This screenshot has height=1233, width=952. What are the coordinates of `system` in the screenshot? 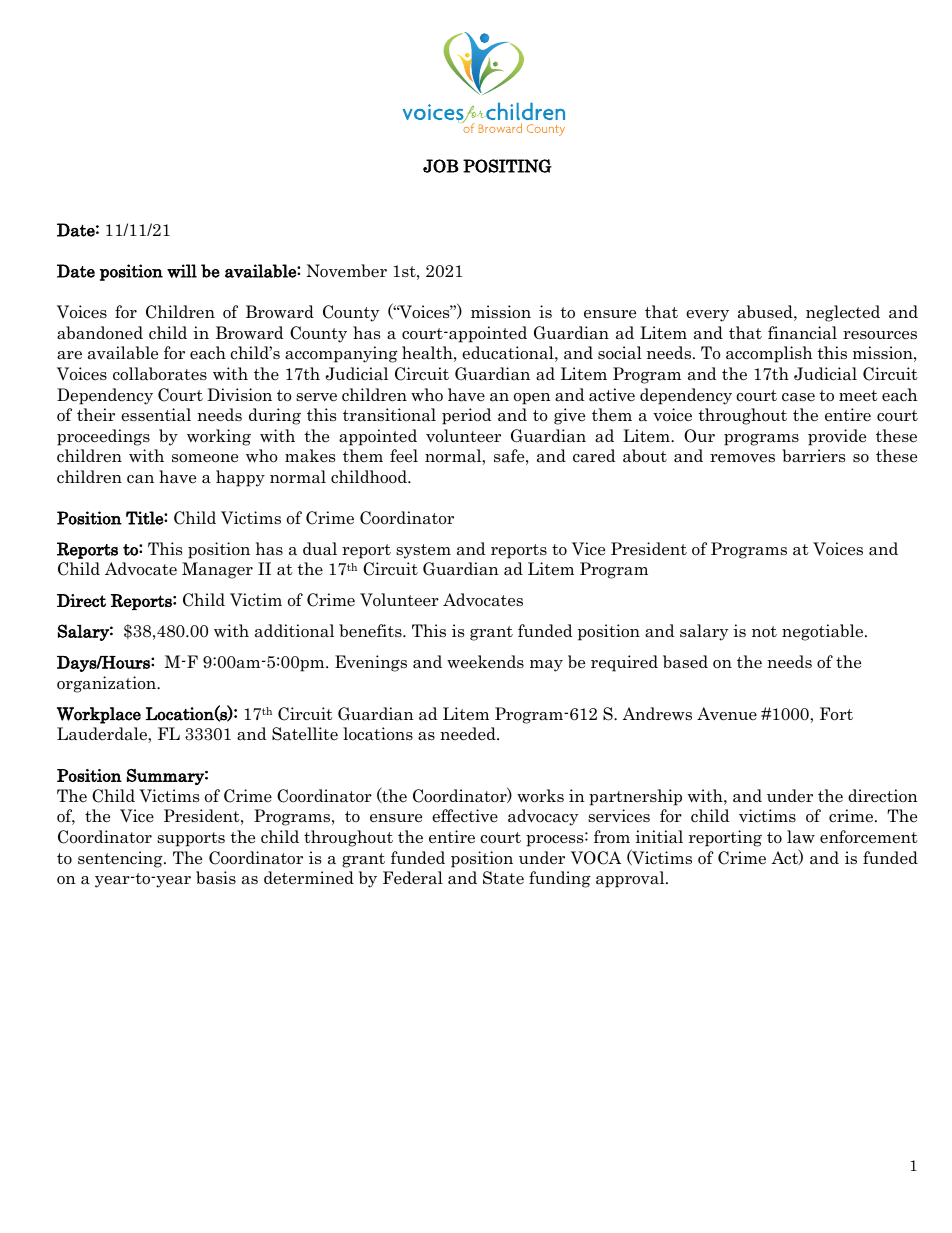 It's located at (423, 551).
